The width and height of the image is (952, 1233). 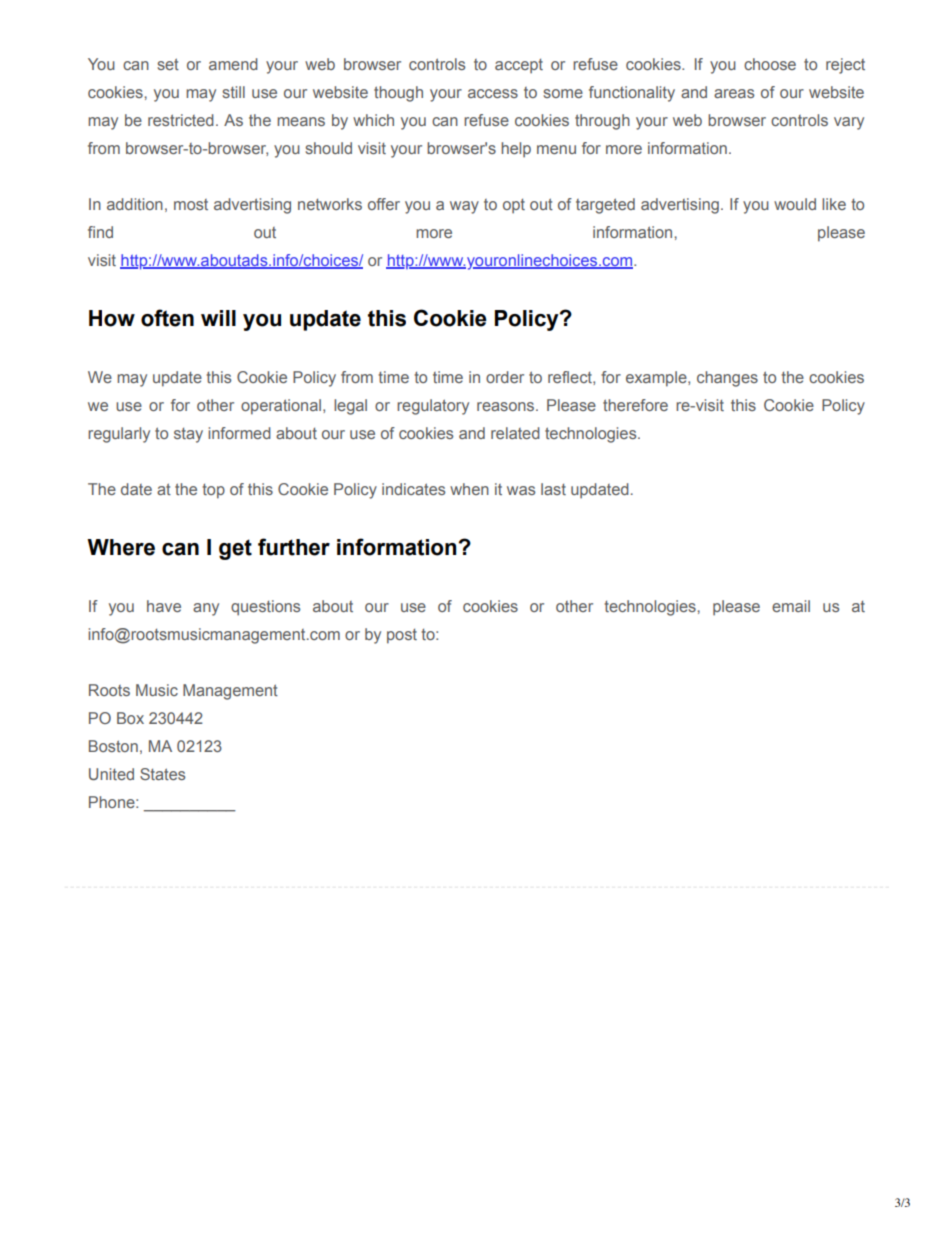 I want to click on post, so click(x=402, y=636).
